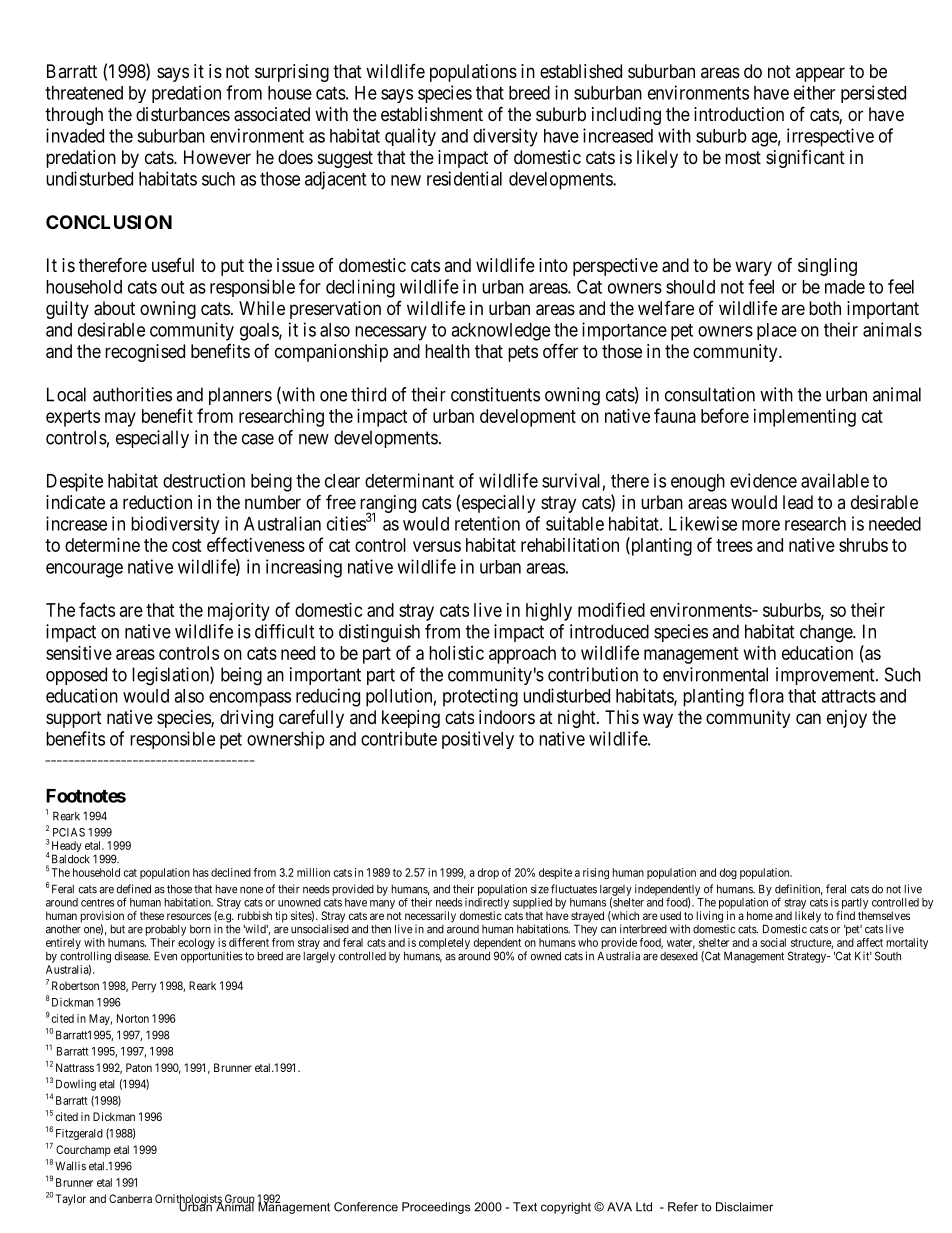 This page has height=1233, width=952. Describe the element at coordinates (201, 872) in the page. I see `has` at that location.
